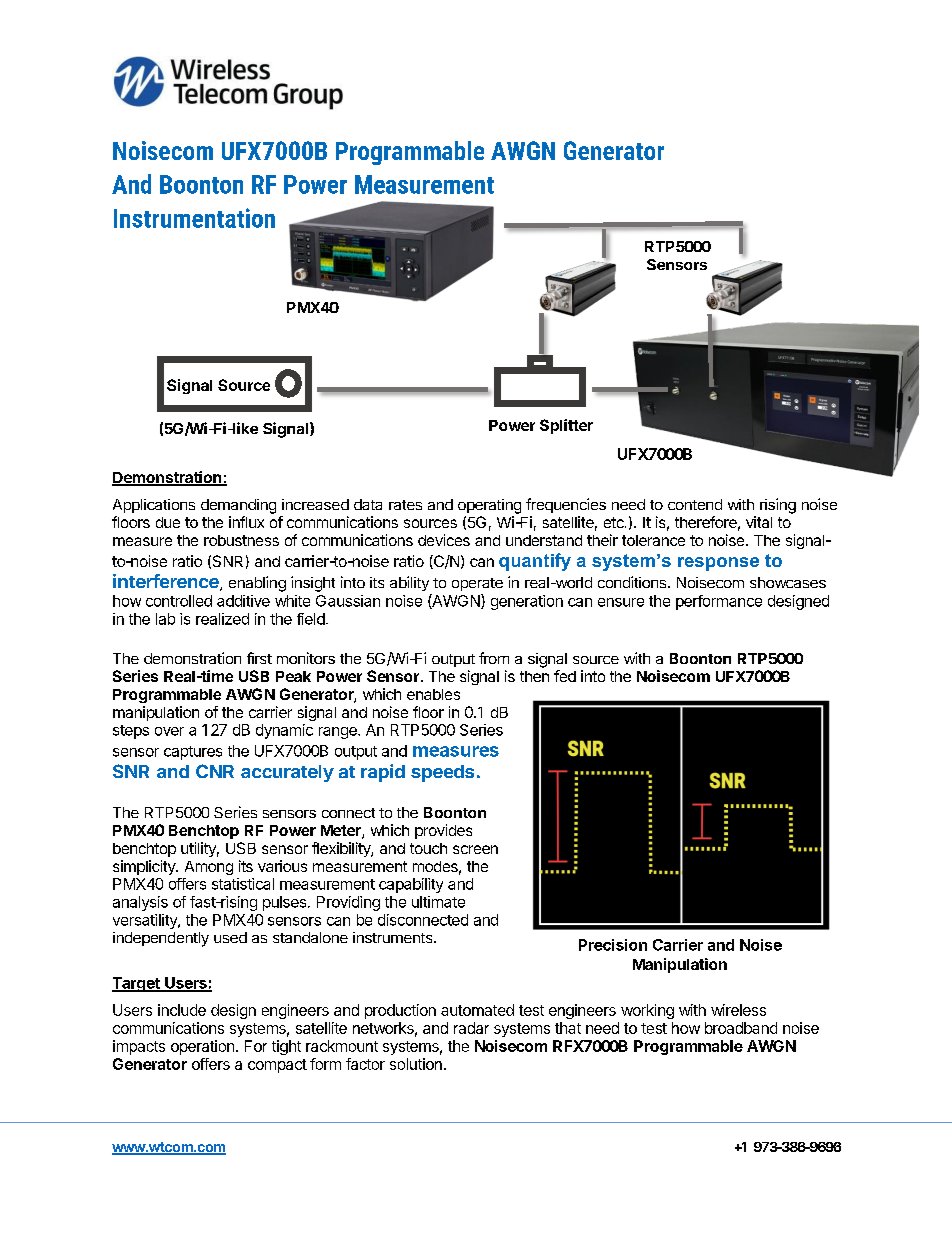  I want to click on contend, so click(695, 504).
